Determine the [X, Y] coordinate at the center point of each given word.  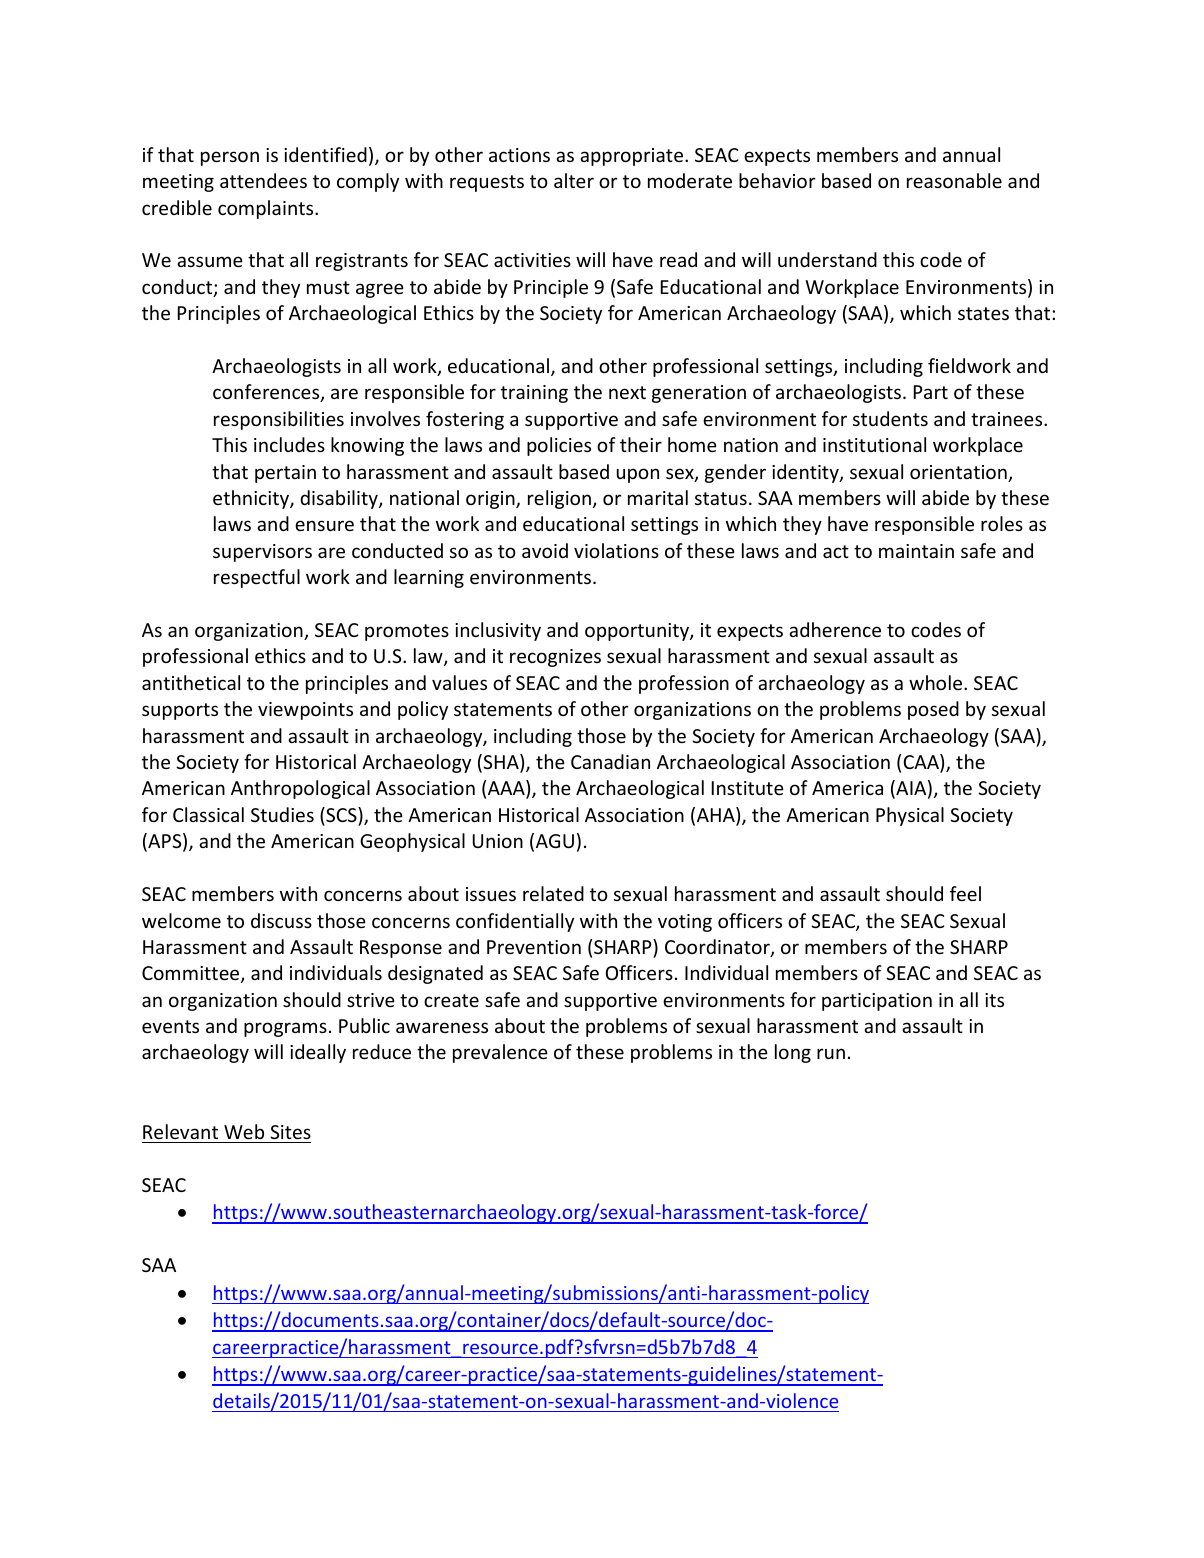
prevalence [500, 1053]
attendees [263, 180]
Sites [290, 1132]
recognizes [555, 658]
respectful [257, 578]
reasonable [954, 180]
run [831, 1053]
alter [574, 180]
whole [937, 682]
